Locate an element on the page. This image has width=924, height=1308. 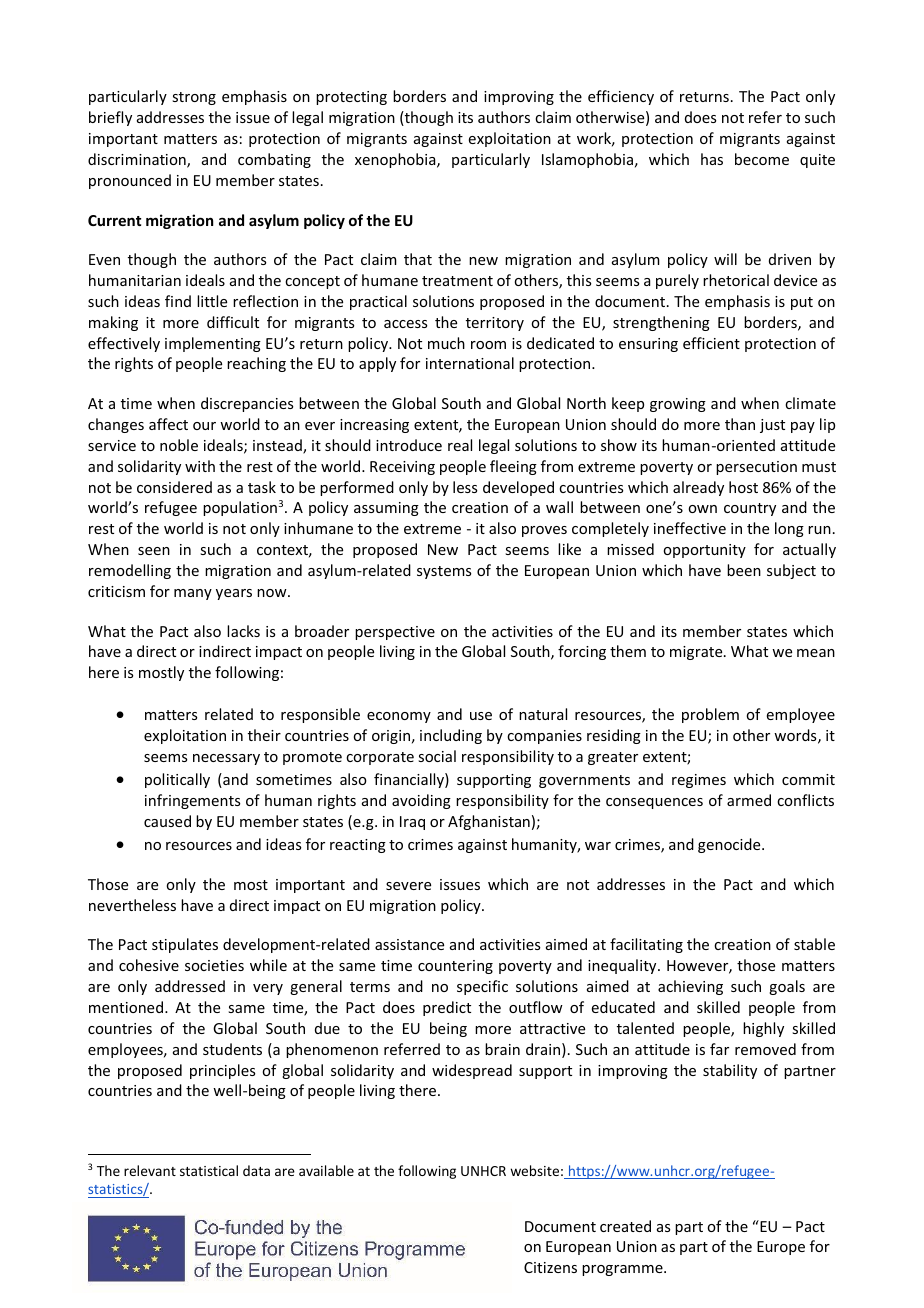
statistical is located at coordinates (209, 1170).
